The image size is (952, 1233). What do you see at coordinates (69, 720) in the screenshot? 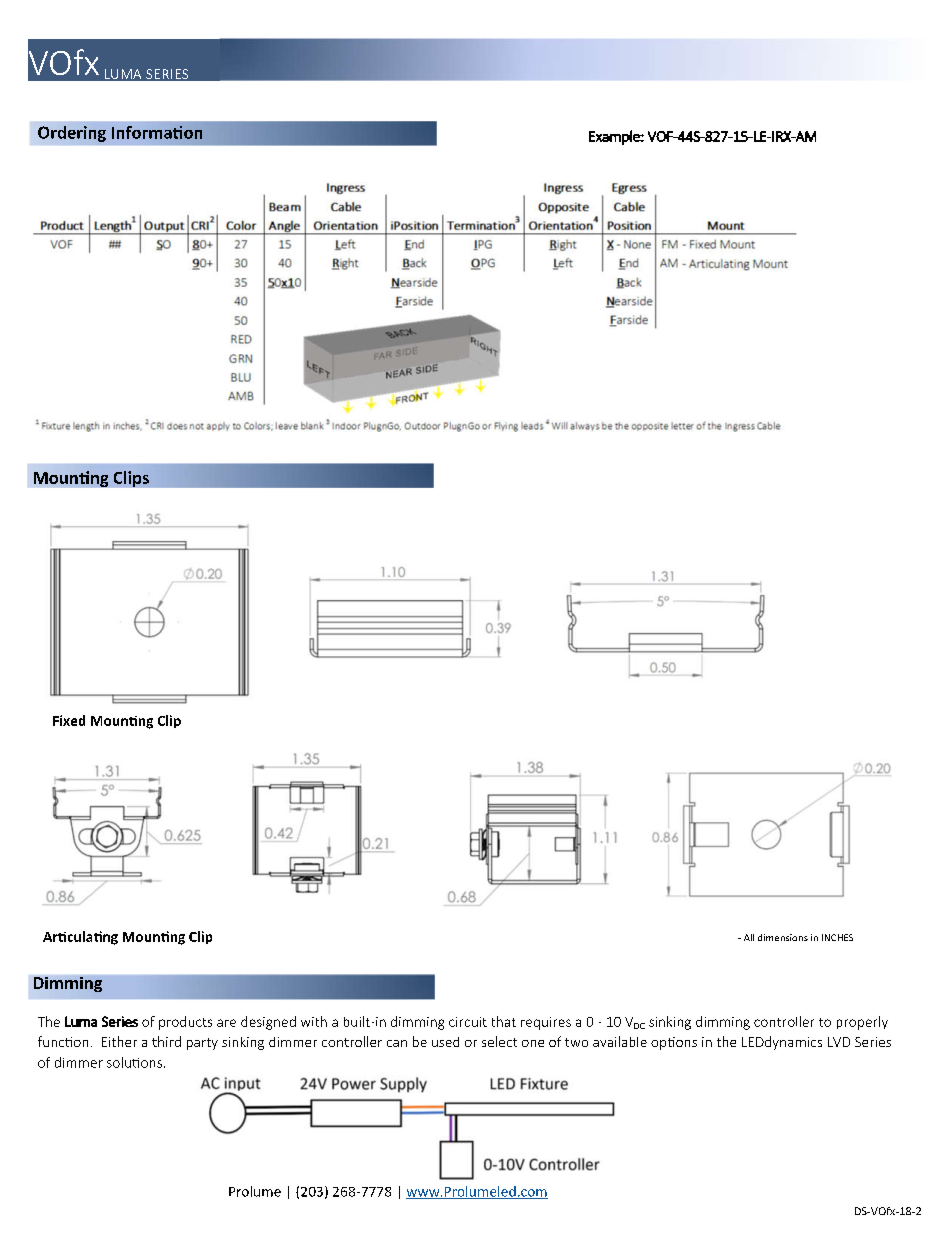
I see `Fixed` at bounding box center [69, 720].
